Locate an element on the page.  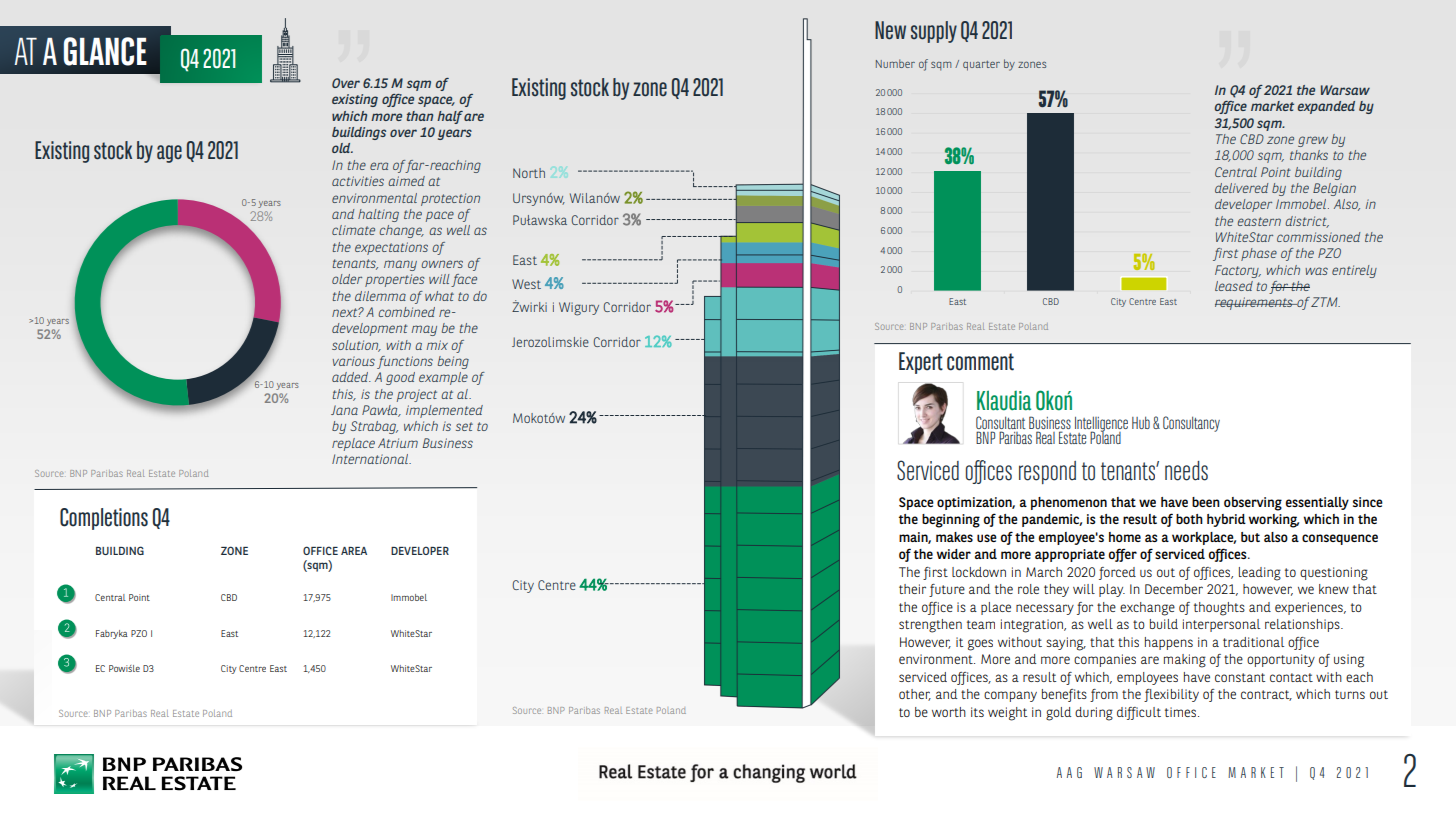
AREA is located at coordinates (354, 551).
